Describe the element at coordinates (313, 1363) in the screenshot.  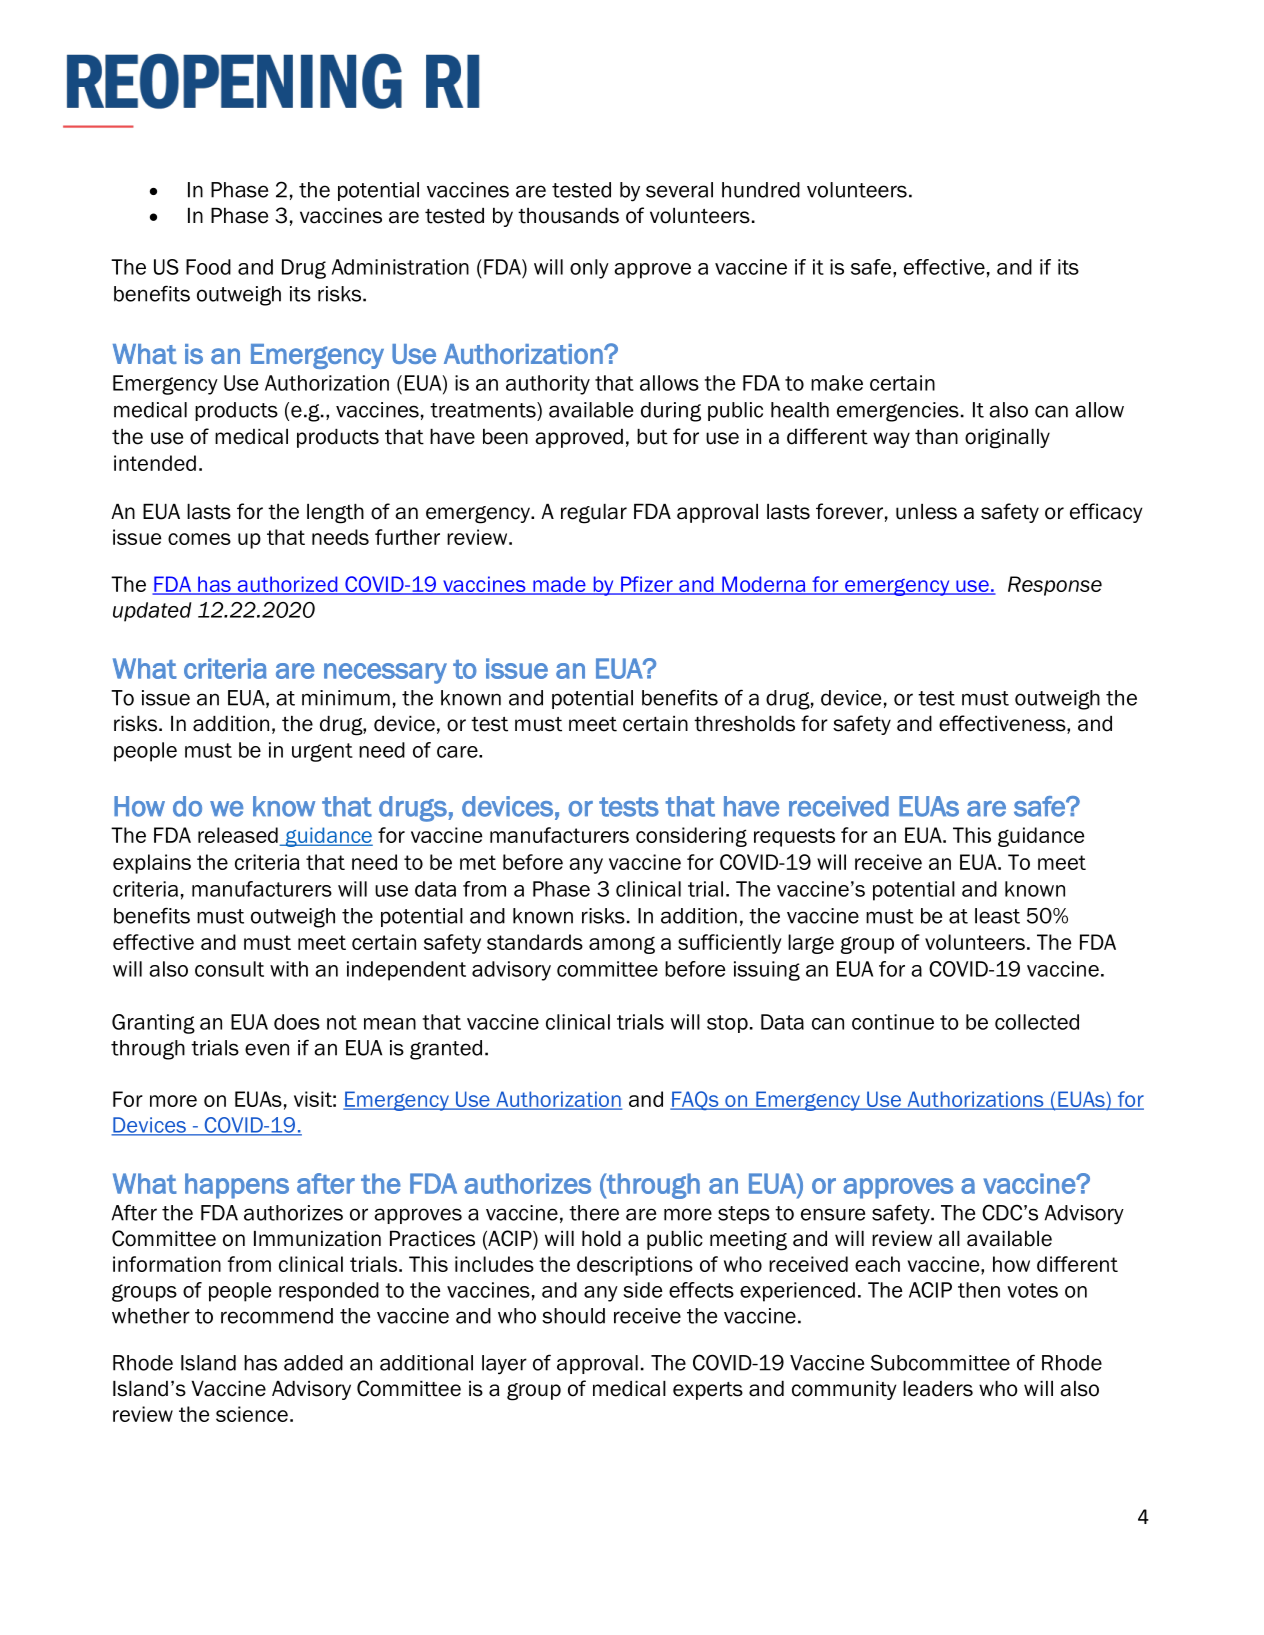
I see `added` at that location.
